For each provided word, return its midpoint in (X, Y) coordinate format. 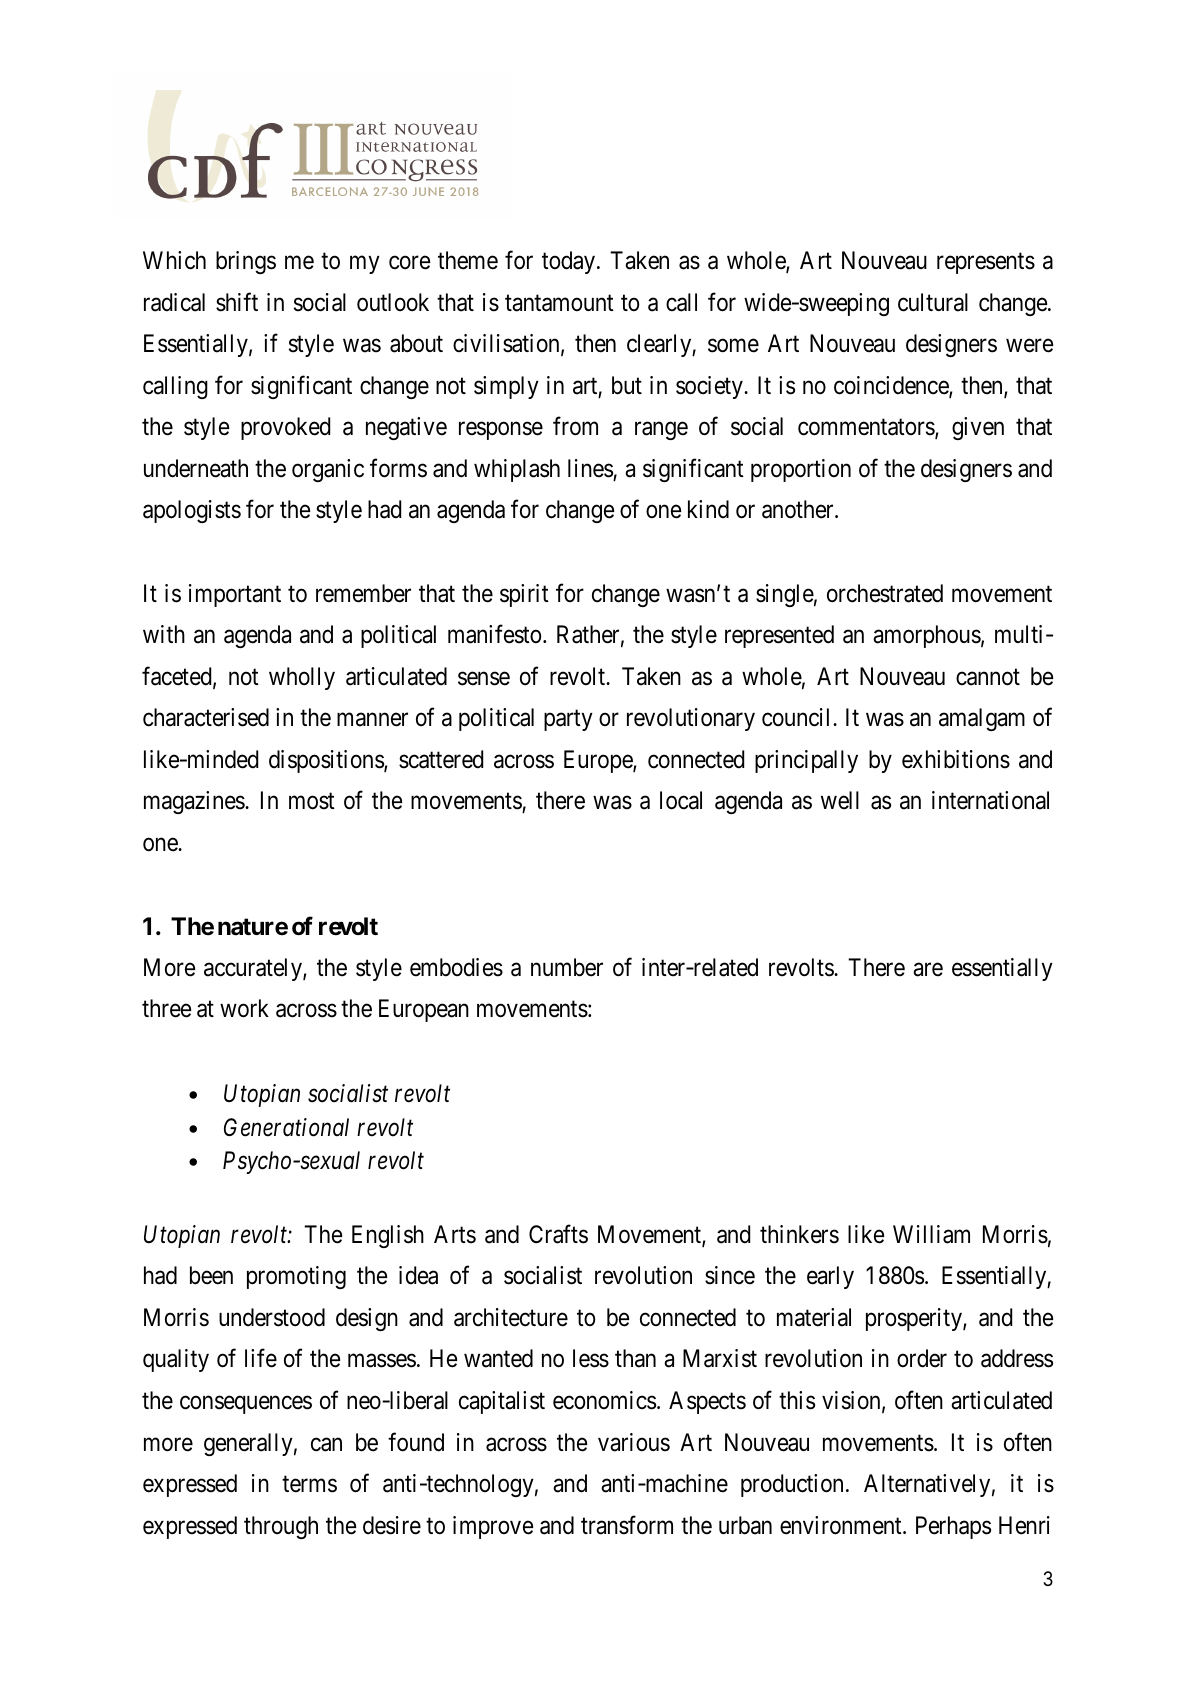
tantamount (559, 303)
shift (237, 302)
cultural (933, 302)
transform (627, 1525)
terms (309, 1484)
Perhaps (953, 1527)
